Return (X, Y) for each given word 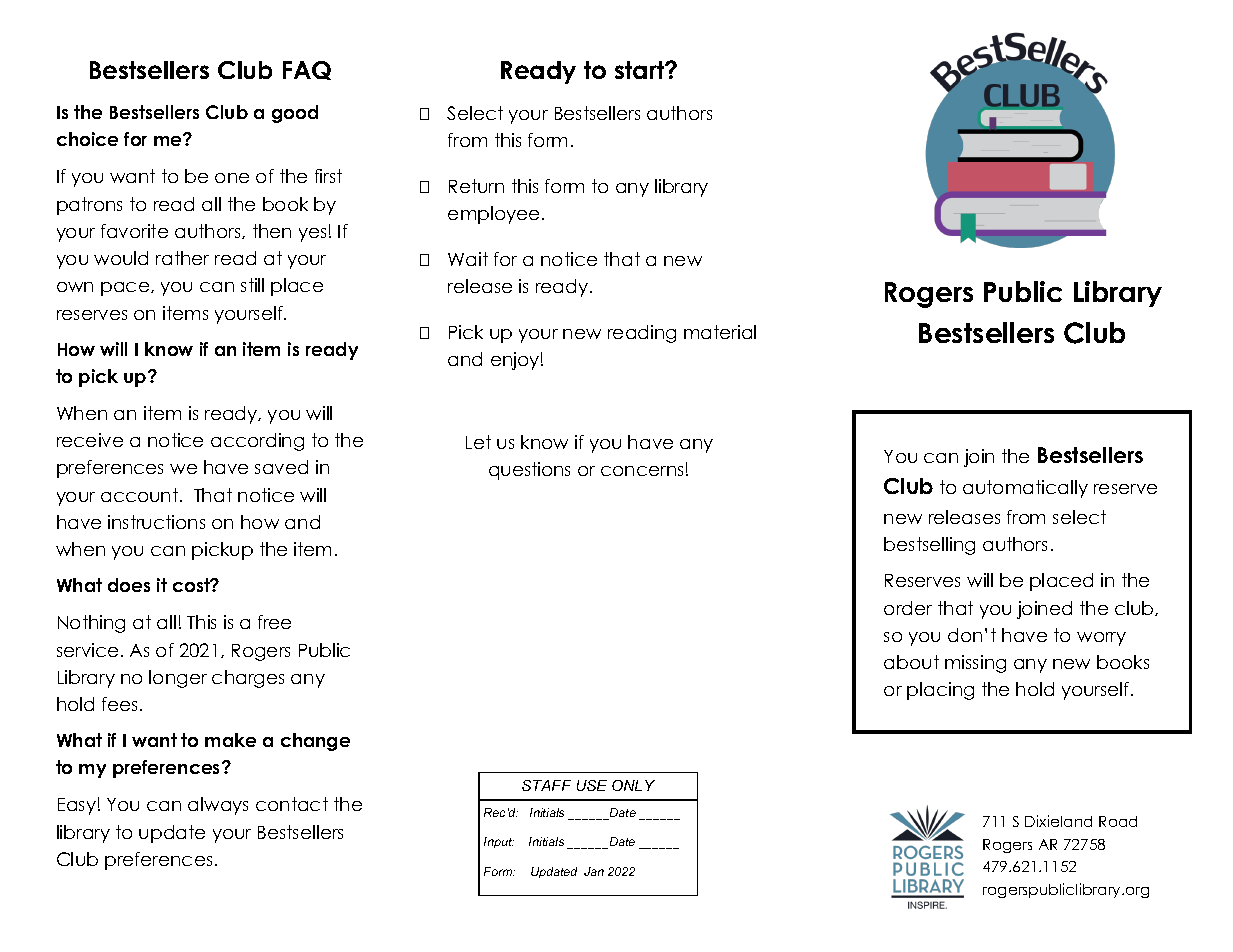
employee (493, 215)
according (257, 442)
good (295, 114)
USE (592, 785)
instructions (156, 522)
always (218, 806)
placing (940, 691)
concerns (642, 471)
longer (178, 679)
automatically (1025, 489)
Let (478, 442)
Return (476, 186)
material (720, 332)
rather (182, 258)
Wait (468, 259)
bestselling (929, 546)
